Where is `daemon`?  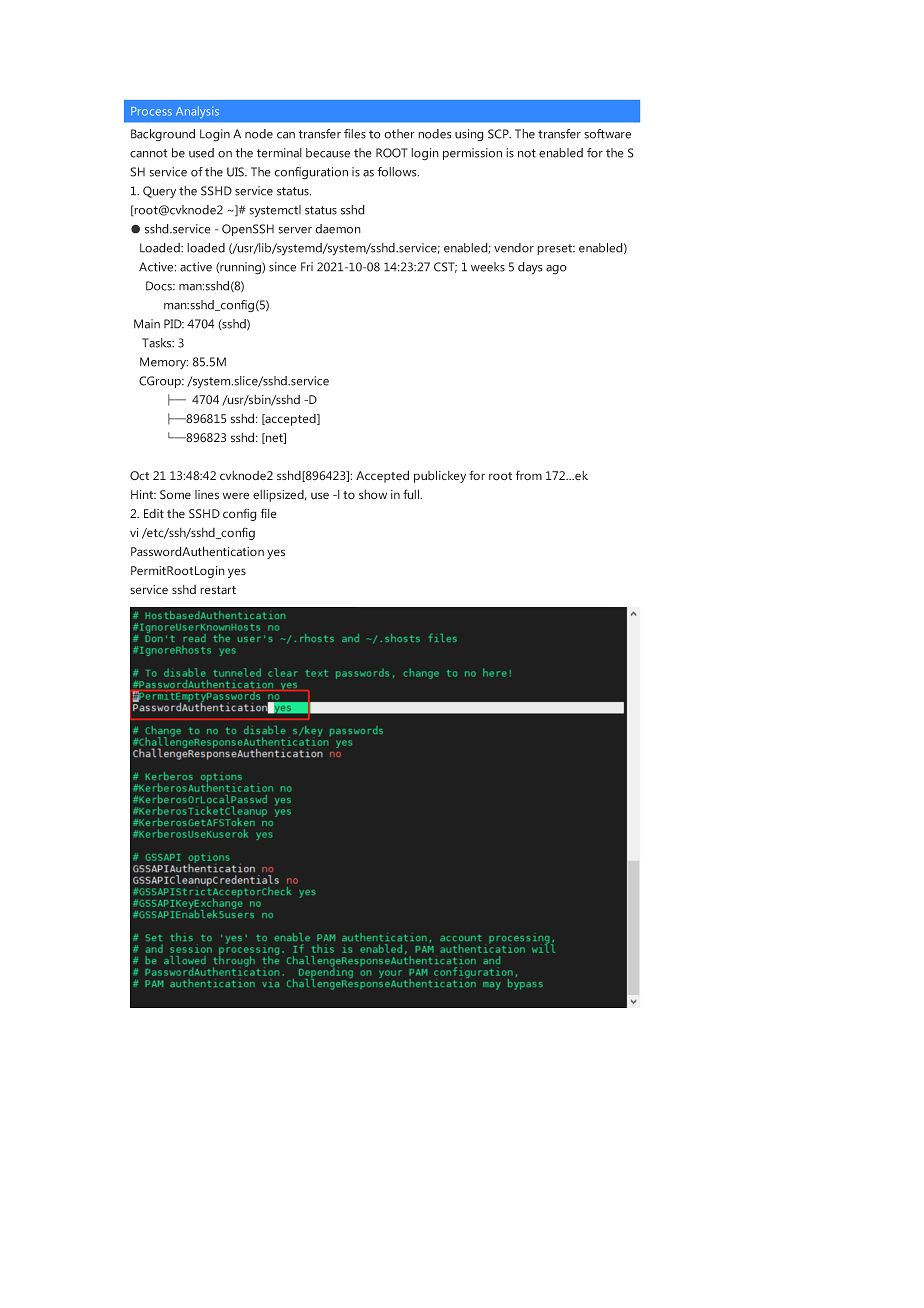 daemon is located at coordinates (338, 229).
